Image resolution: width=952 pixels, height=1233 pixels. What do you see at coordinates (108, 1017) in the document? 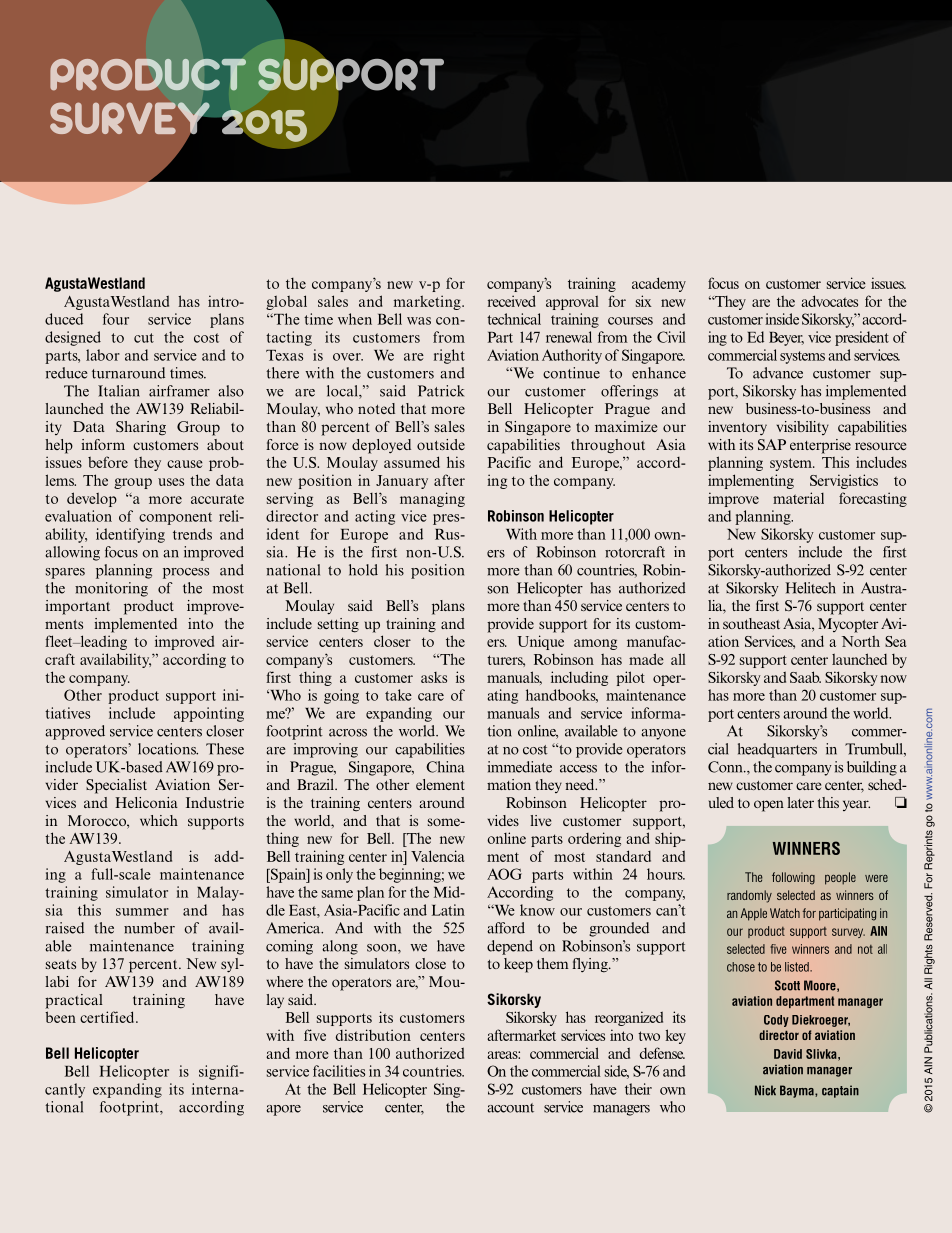
I see `certified` at bounding box center [108, 1017].
